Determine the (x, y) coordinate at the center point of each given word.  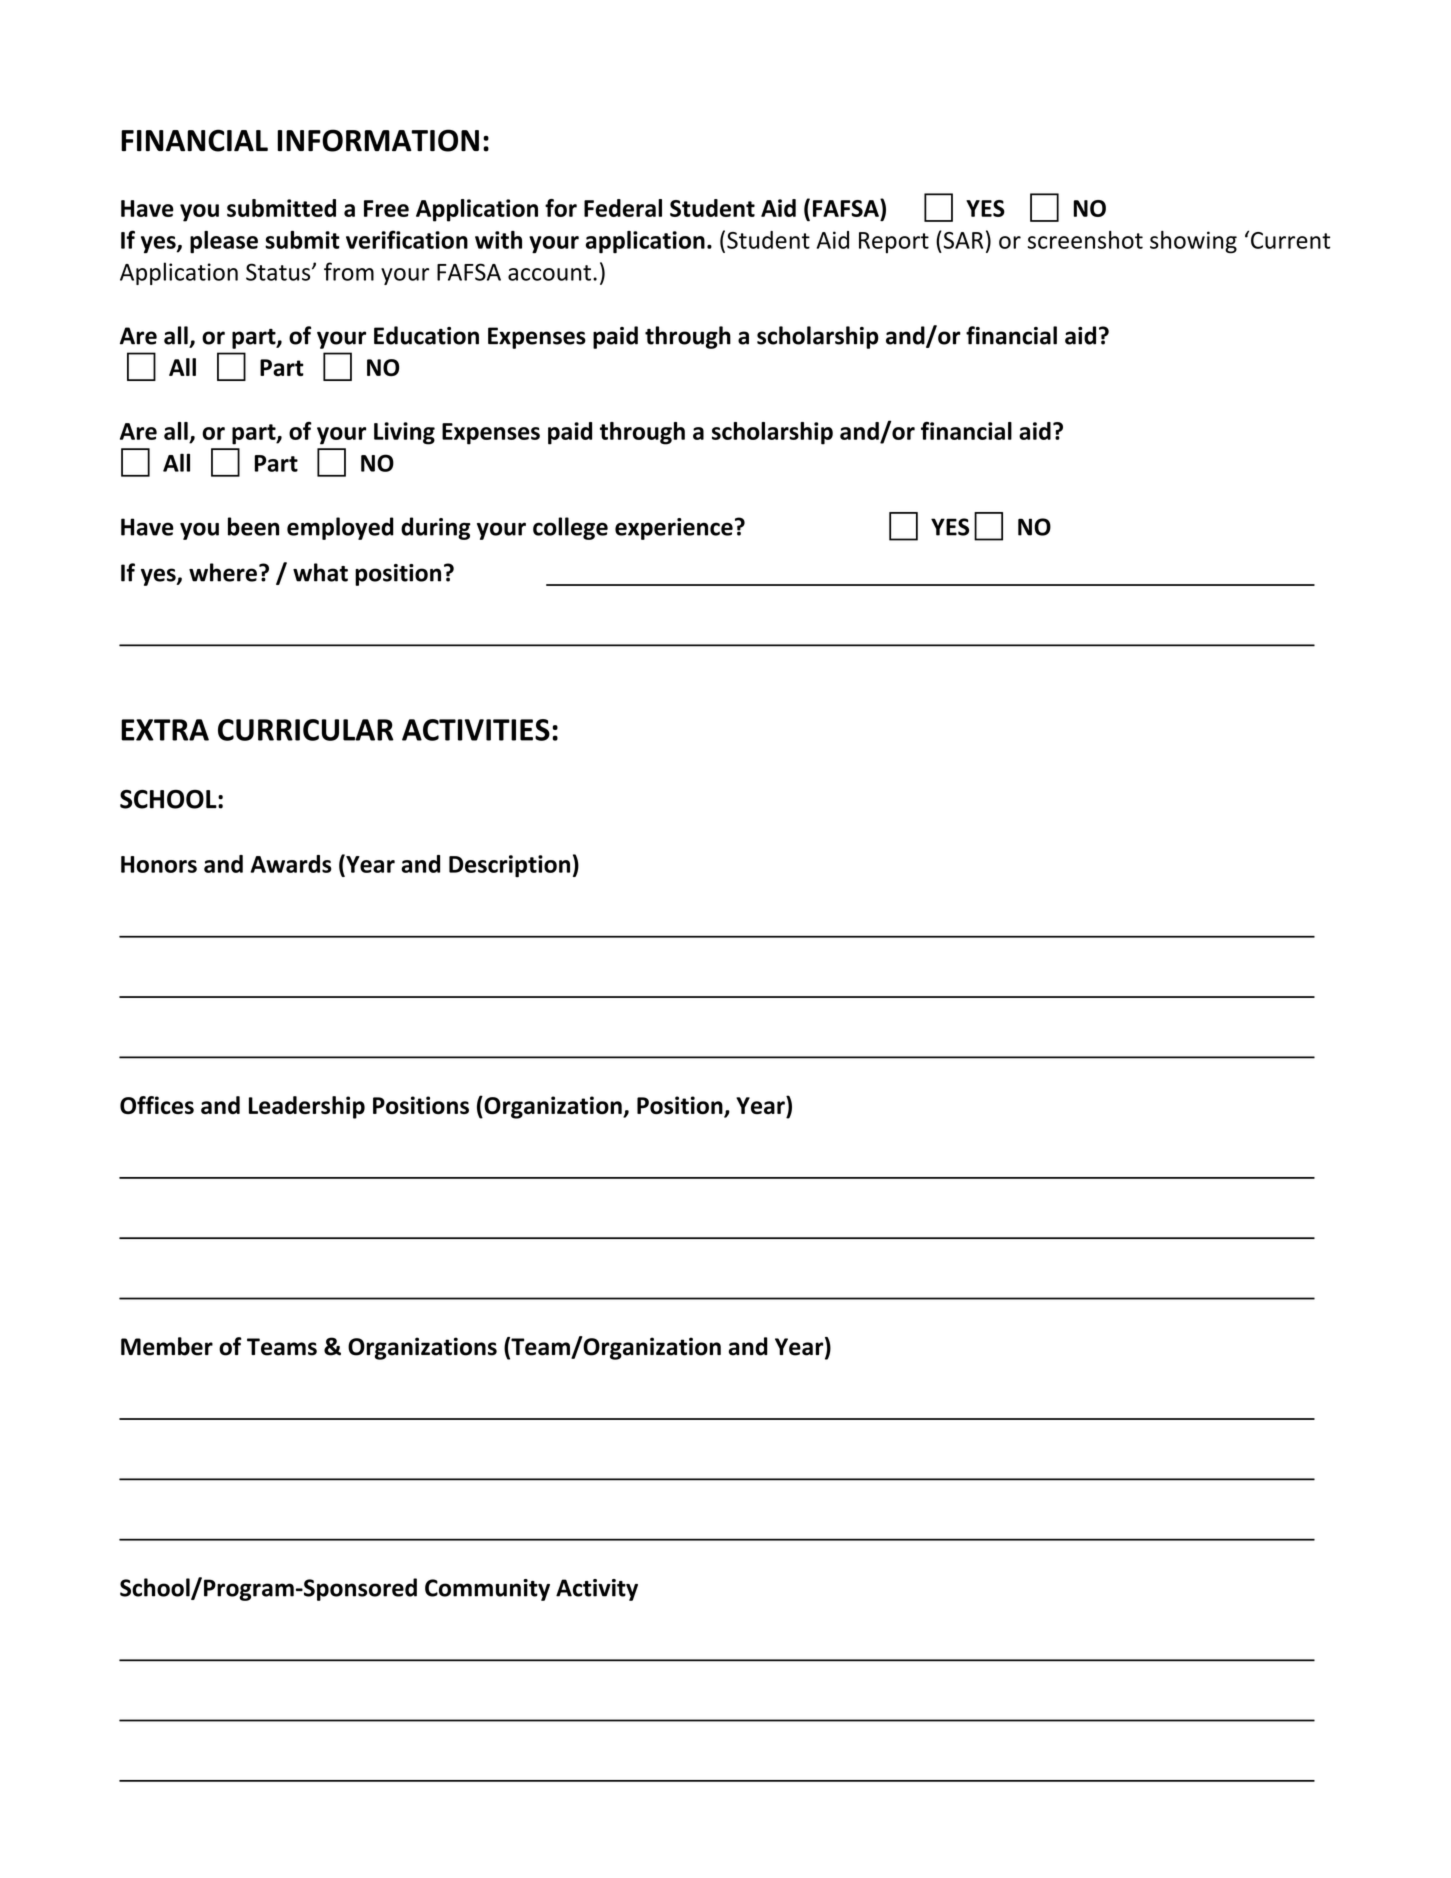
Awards (291, 864)
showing (1193, 242)
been (253, 526)
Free (386, 208)
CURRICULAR (306, 730)
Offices (157, 1105)
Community (487, 1590)
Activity (597, 1590)
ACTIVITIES (476, 730)
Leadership (307, 1107)
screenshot (1085, 240)
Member (167, 1346)
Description (509, 866)
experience (674, 529)
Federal (623, 208)
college (570, 528)
